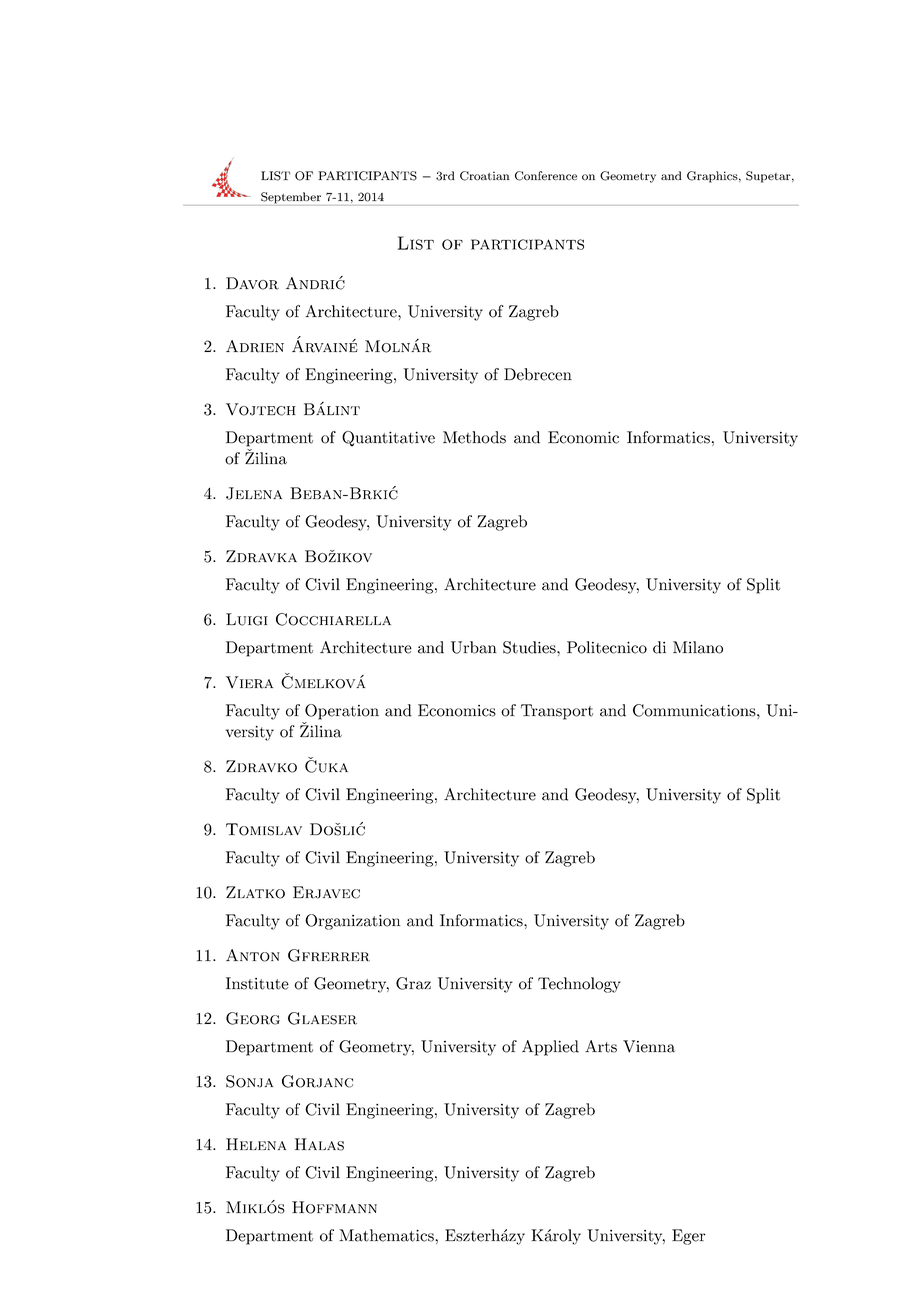 The height and width of the image is (1308, 924). What do you see at coordinates (291, 199) in the image?
I see `September` at bounding box center [291, 199].
